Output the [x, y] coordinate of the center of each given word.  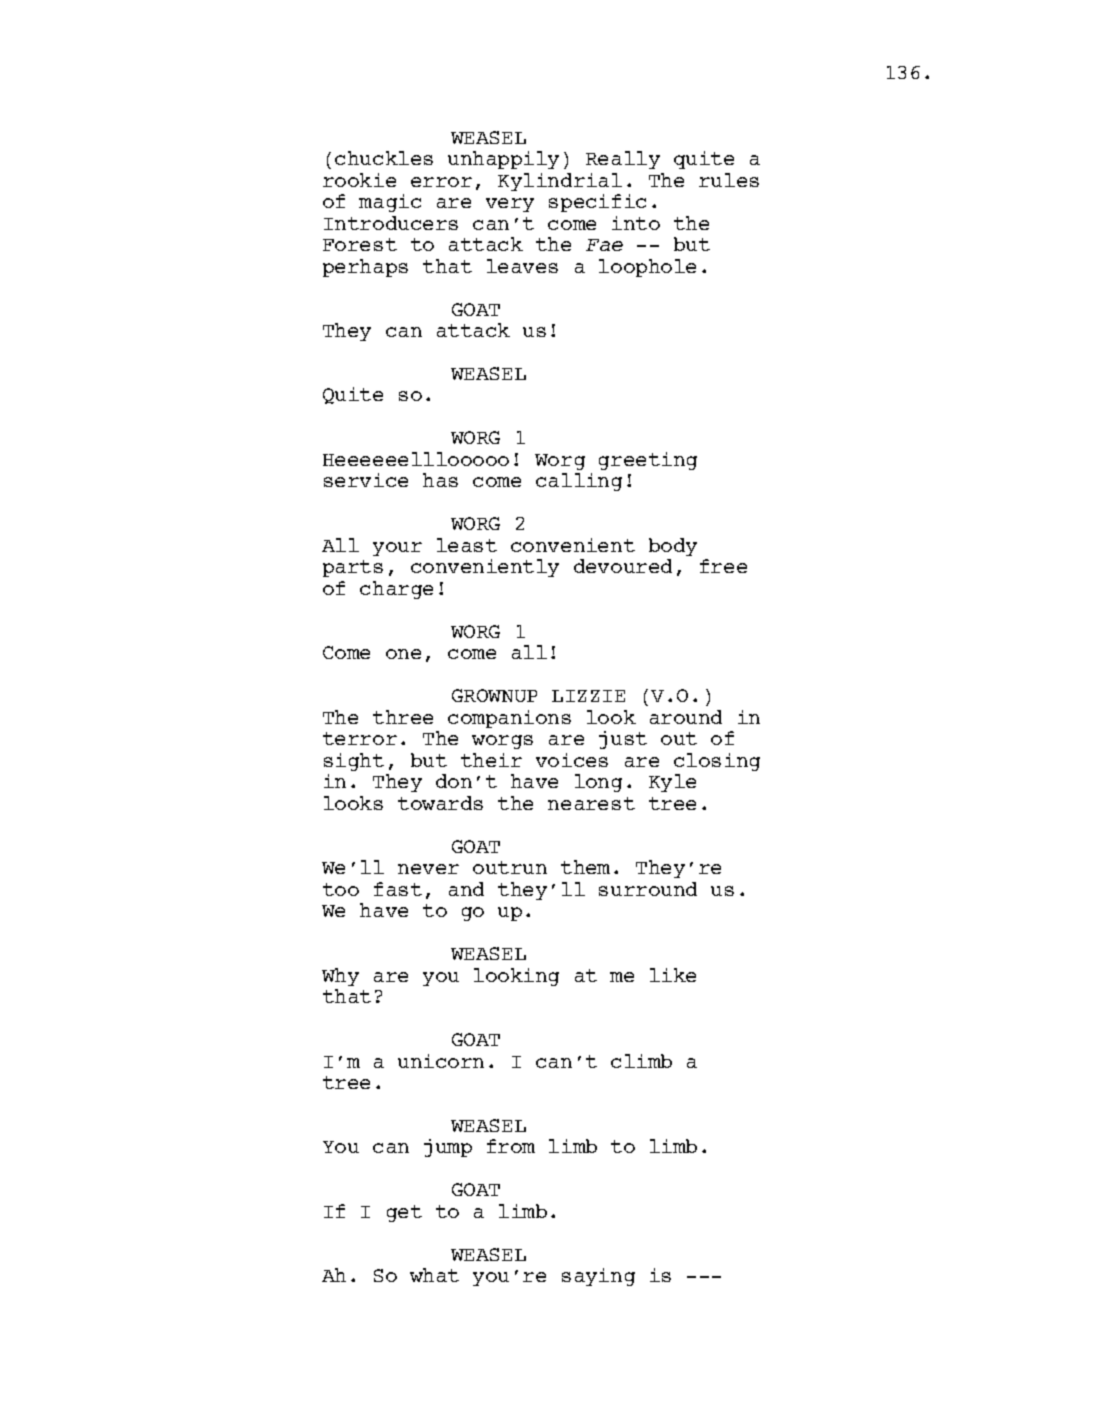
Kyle [672, 783]
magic [390, 203]
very [510, 205]
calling [579, 482]
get [404, 1213]
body [673, 547]
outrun [510, 867]
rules [729, 180]
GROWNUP [494, 695]
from [511, 1146]
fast [398, 889]
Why [340, 977]
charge [396, 590]
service [366, 480]
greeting [648, 461]
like [673, 975]
